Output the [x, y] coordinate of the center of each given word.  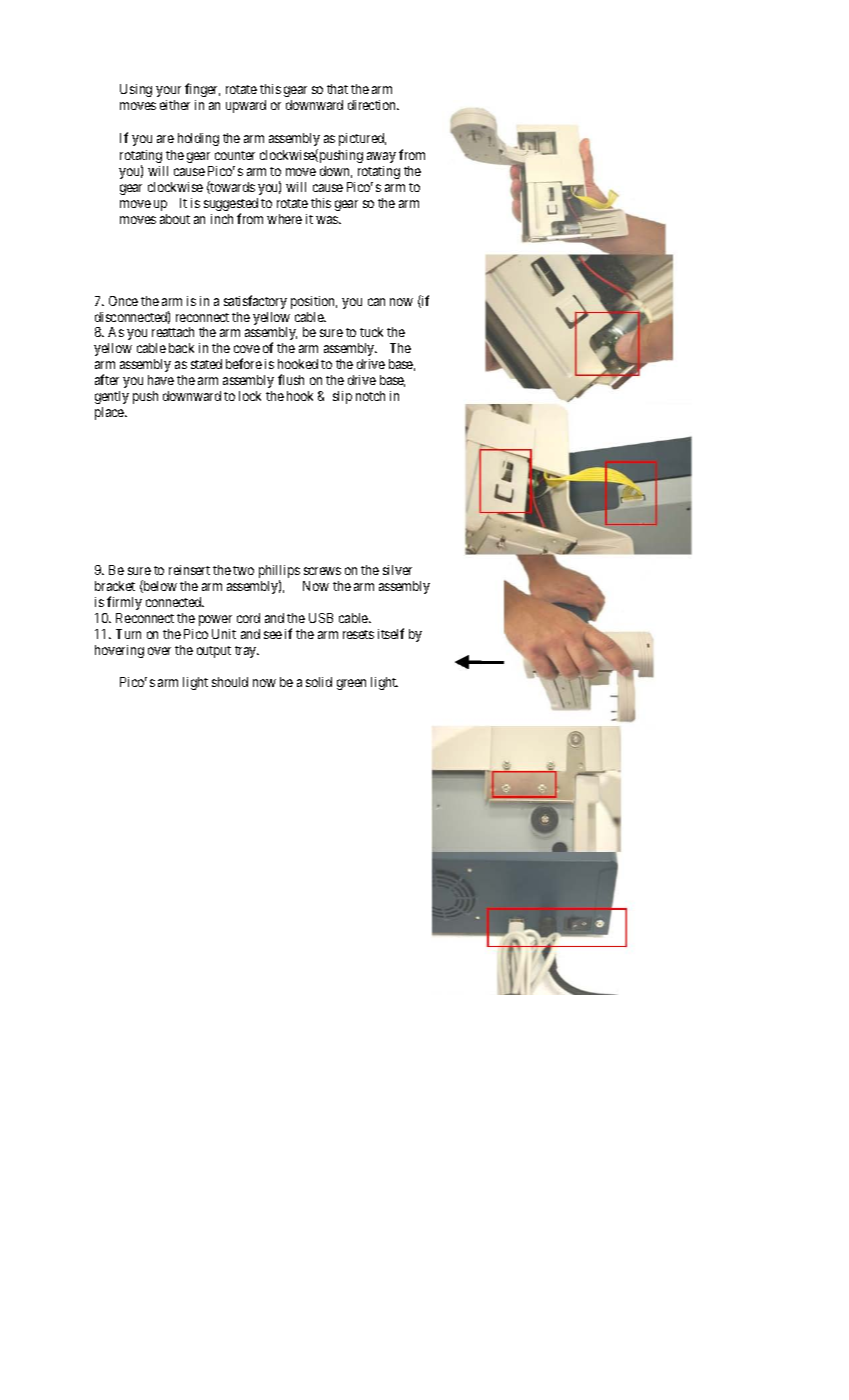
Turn [128, 634]
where [284, 219]
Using [136, 90]
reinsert [189, 570]
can [376, 302]
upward [246, 106]
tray [247, 652]
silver [397, 570]
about [175, 219]
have [161, 380]
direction [373, 105]
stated [206, 364]
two [243, 570]
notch [370, 396]
